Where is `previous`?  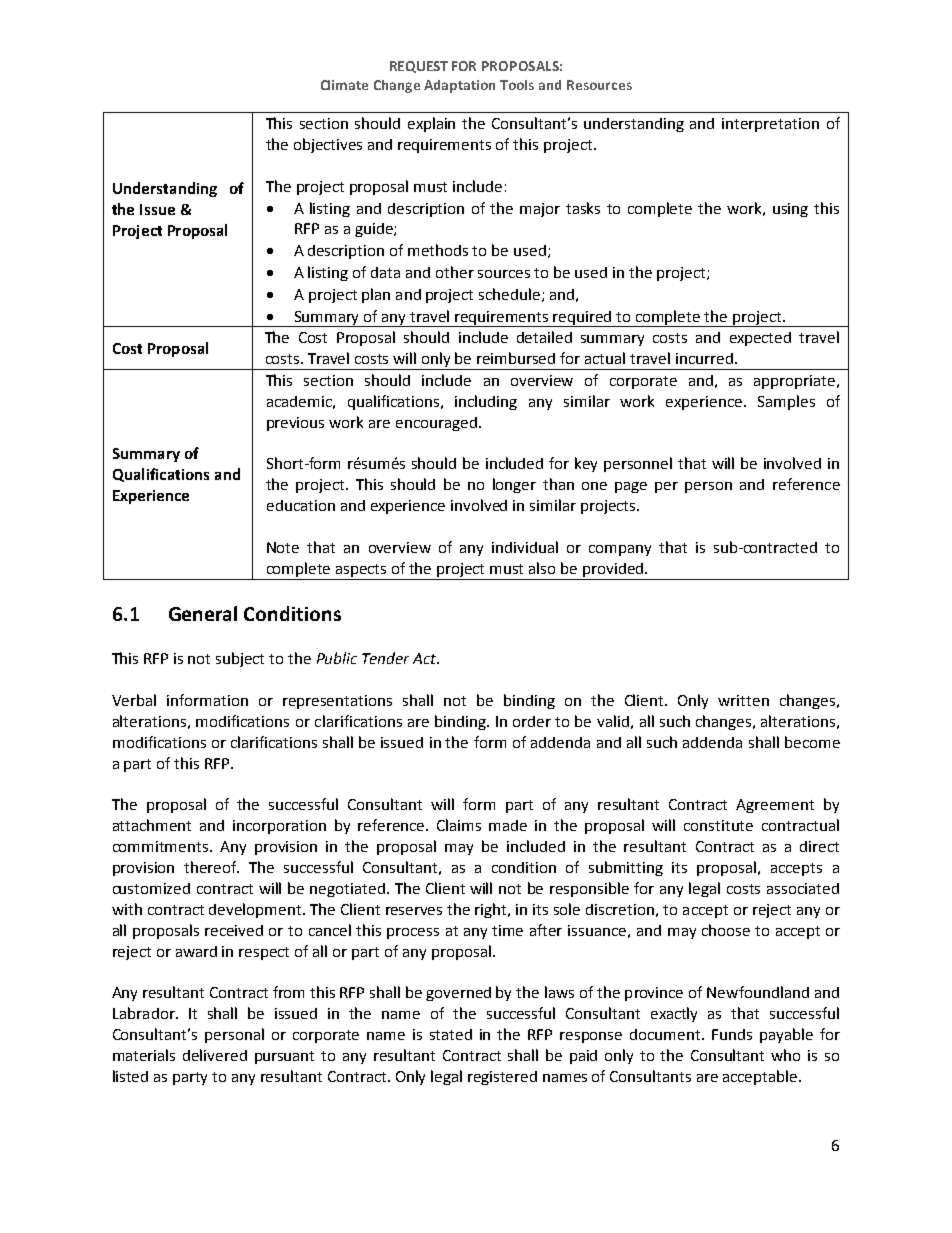 previous is located at coordinates (295, 424).
